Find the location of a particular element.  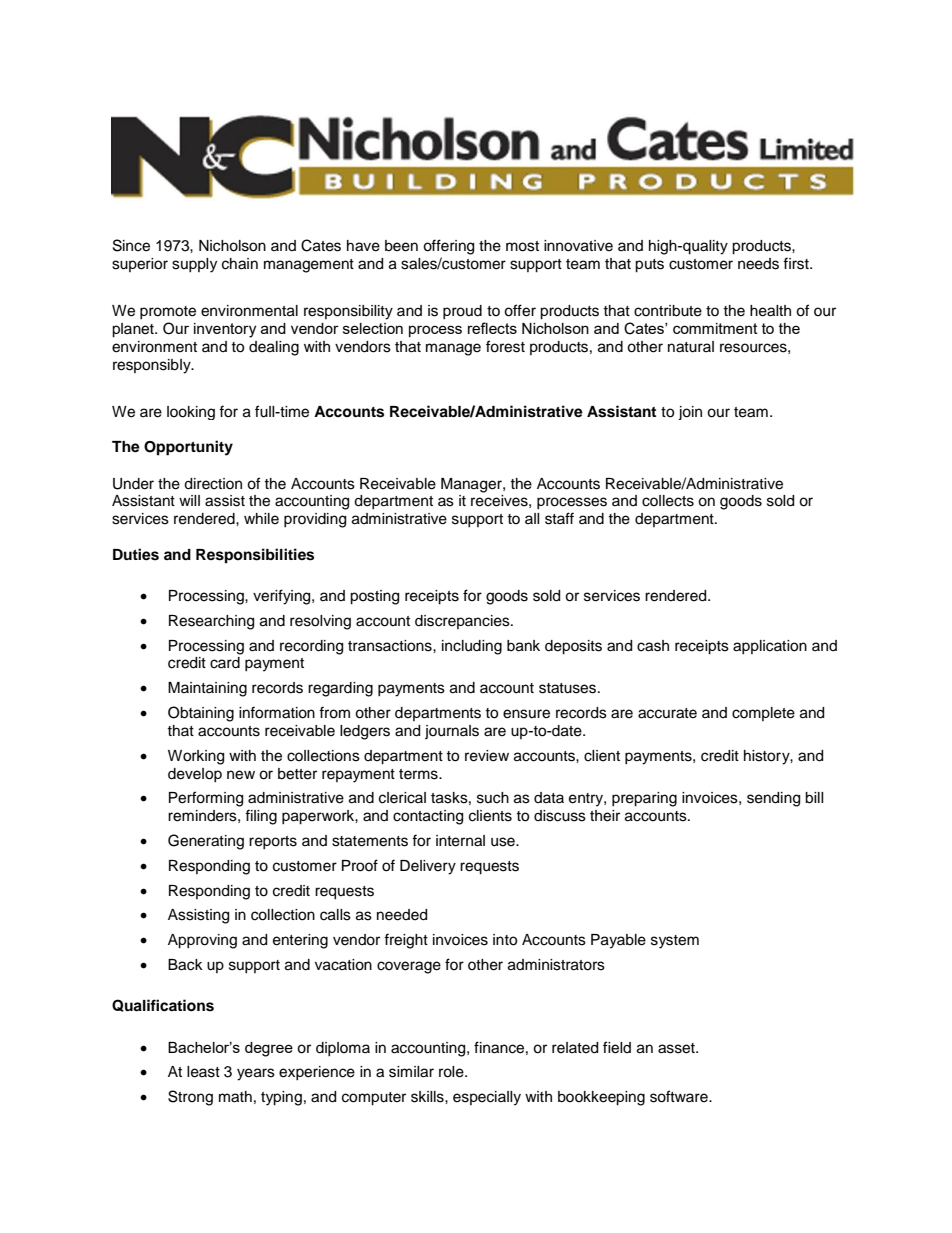

card is located at coordinates (225, 663).
